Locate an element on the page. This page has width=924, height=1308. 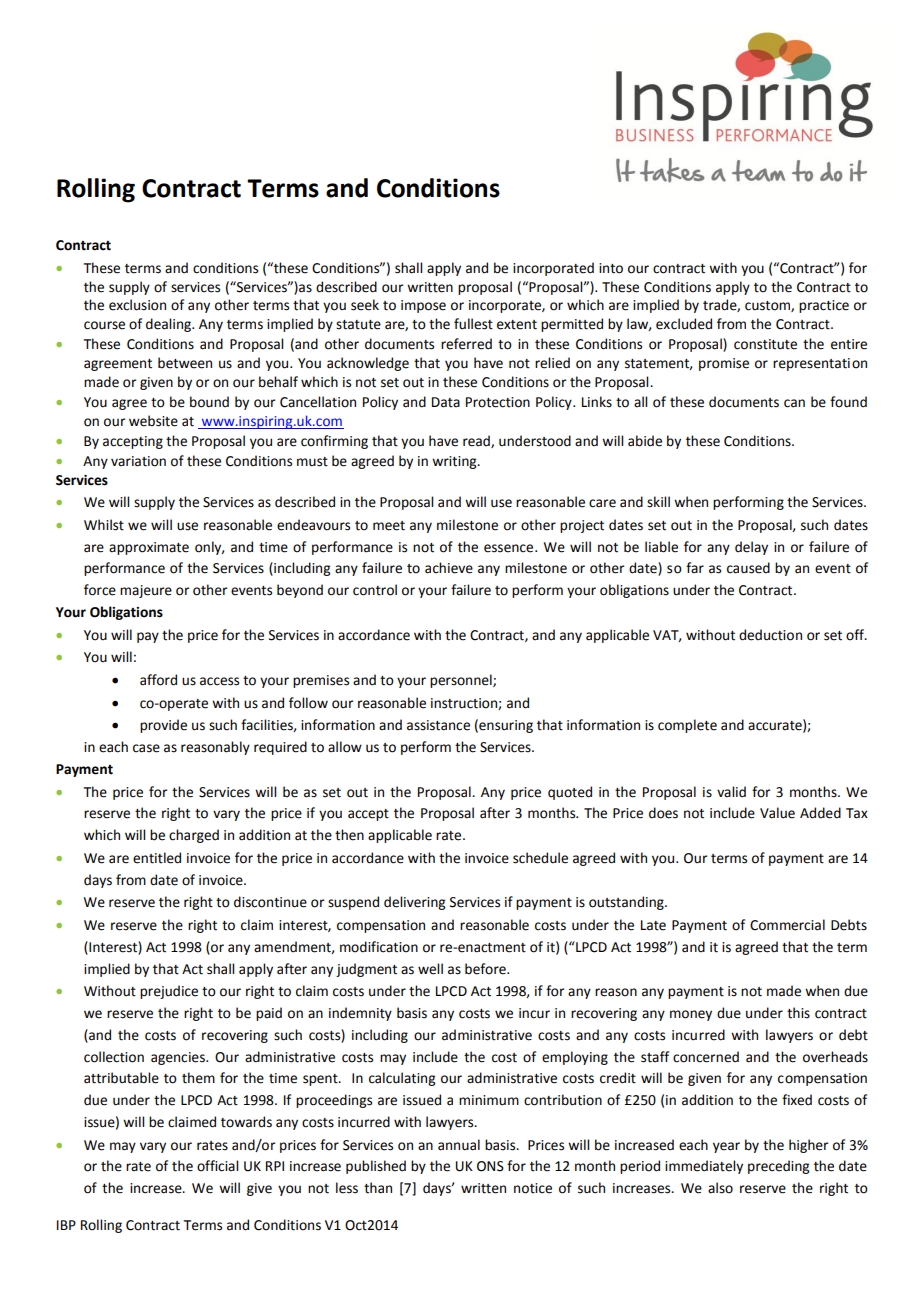
impose is located at coordinates (423, 306).
